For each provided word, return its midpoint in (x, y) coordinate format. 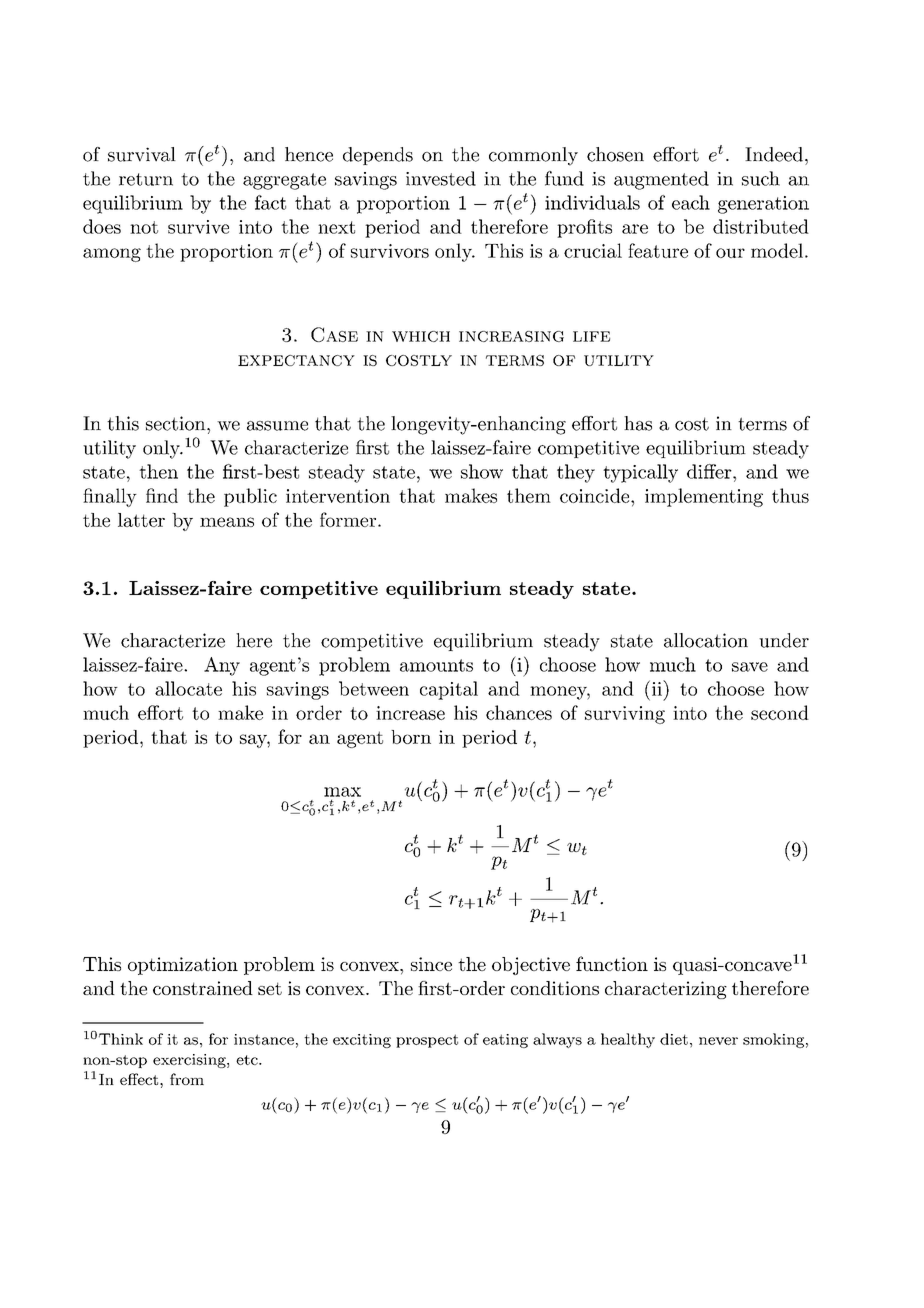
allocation (706, 640)
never (718, 1041)
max (342, 792)
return (146, 179)
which (421, 336)
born (411, 737)
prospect (427, 1041)
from (187, 1079)
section (177, 423)
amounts (436, 665)
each (691, 202)
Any (222, 666)
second (780, 712)
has (638, 423)
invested (441, 178)
